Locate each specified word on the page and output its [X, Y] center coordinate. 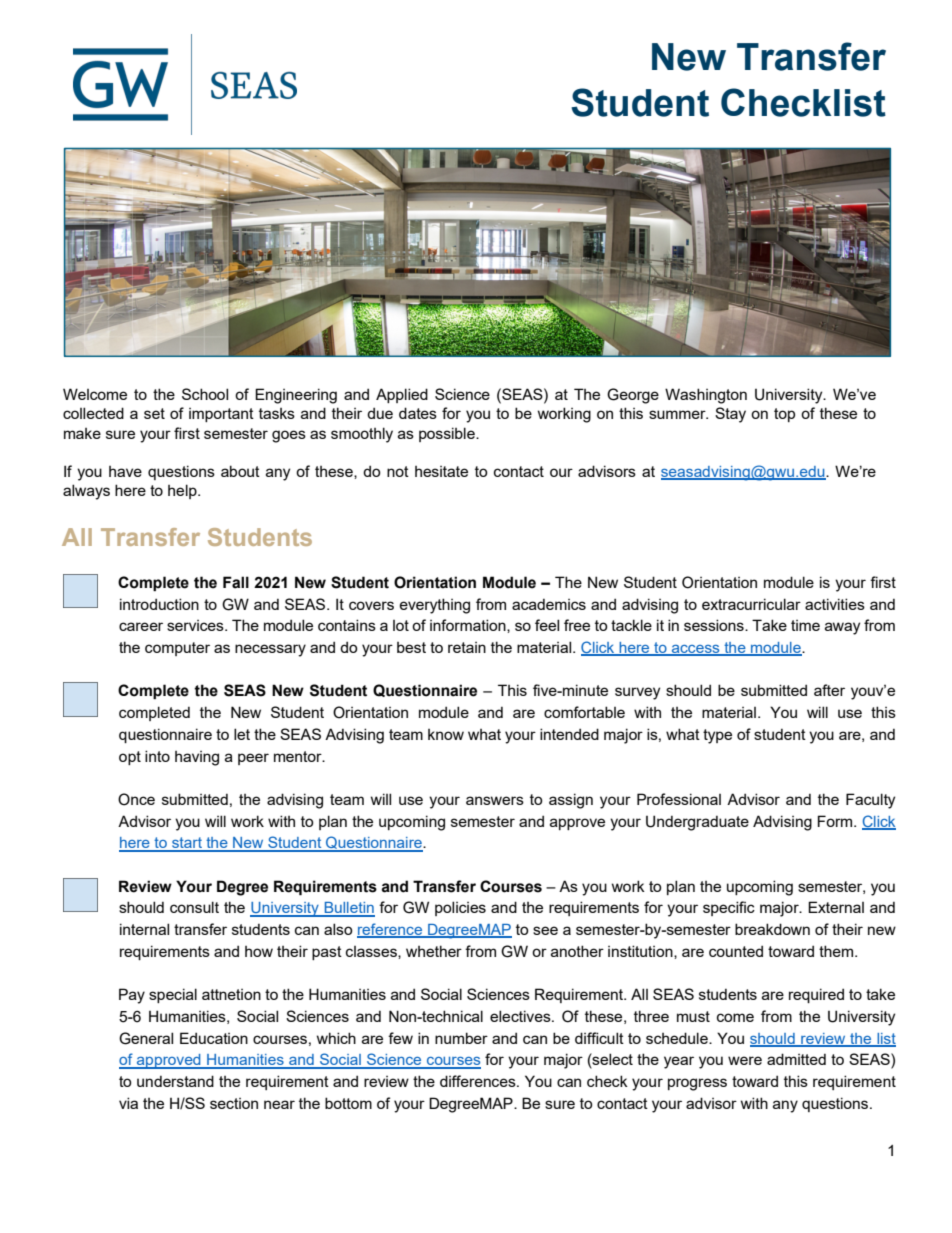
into [157, 756]
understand [175, 1081]
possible [448, 434]
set [154, 413]
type [717, 736]
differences [479, 1081]
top [784, 415]
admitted [796, 1059]
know [446, 734]
